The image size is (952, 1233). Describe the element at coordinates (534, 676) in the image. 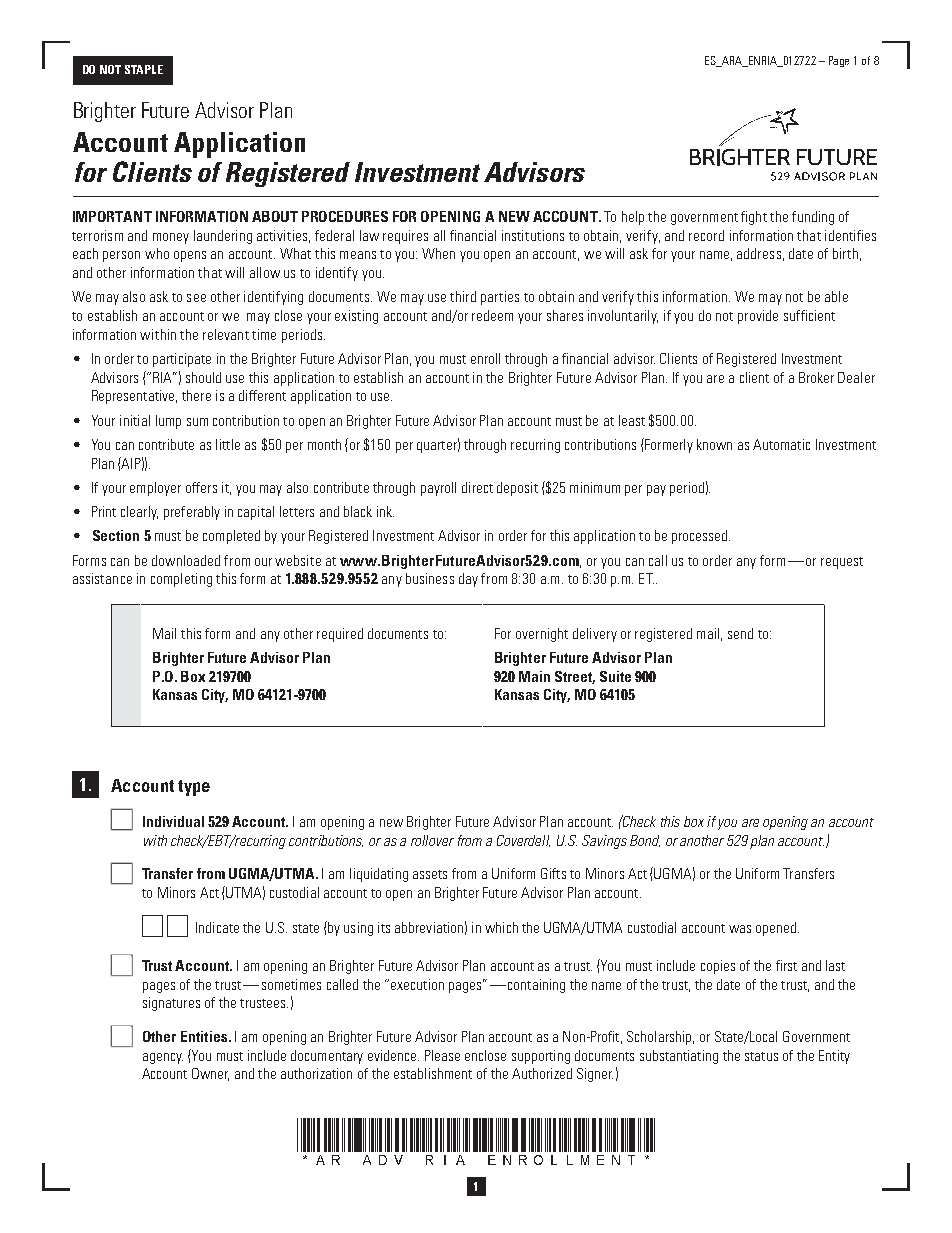

I see `Main` at that location.
